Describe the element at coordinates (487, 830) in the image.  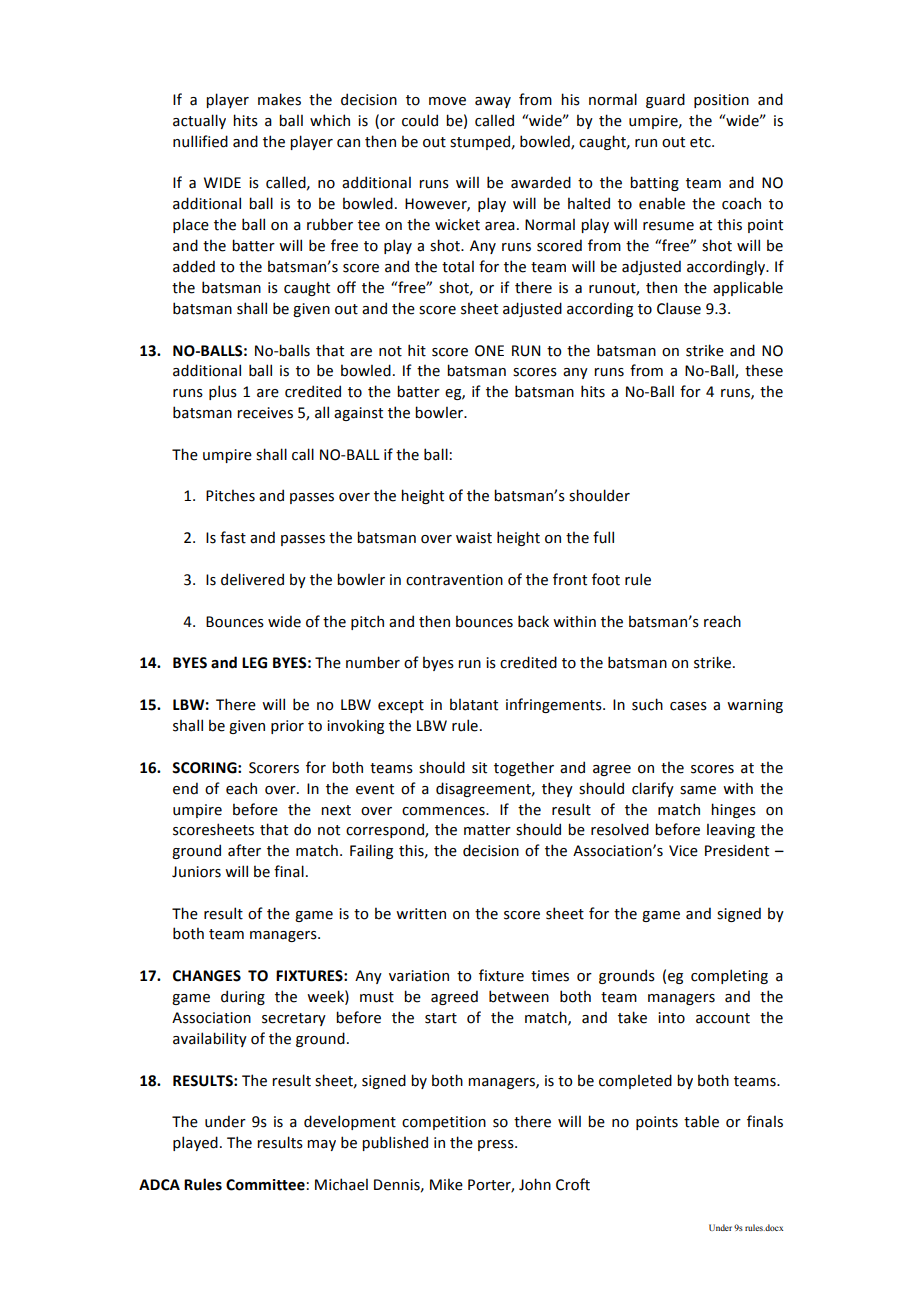
I see `matter` at that location.
